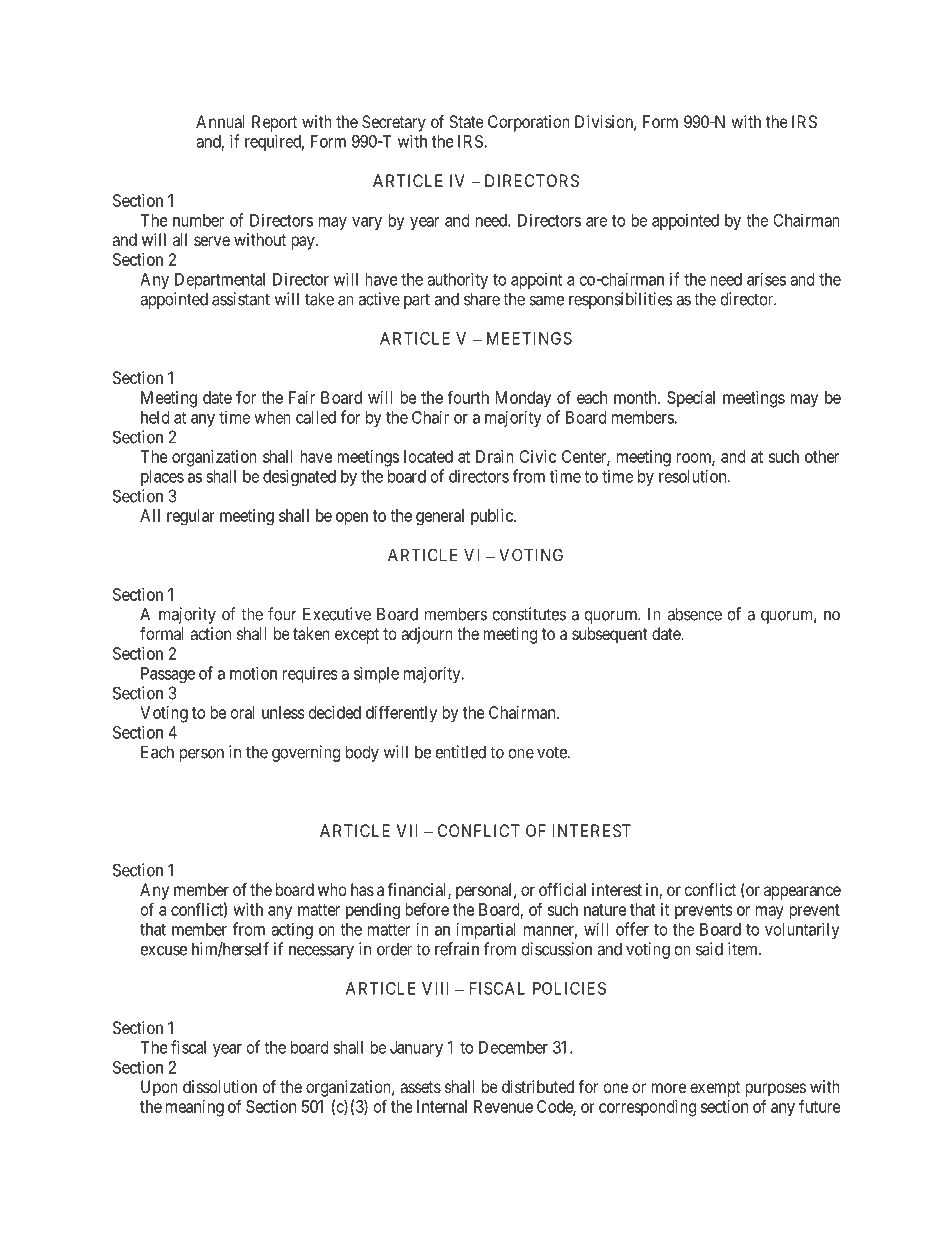 This page has width=952, height=1233. Describe the element at coordinates (220, 121) in the page. I see `Annual` at that location.
